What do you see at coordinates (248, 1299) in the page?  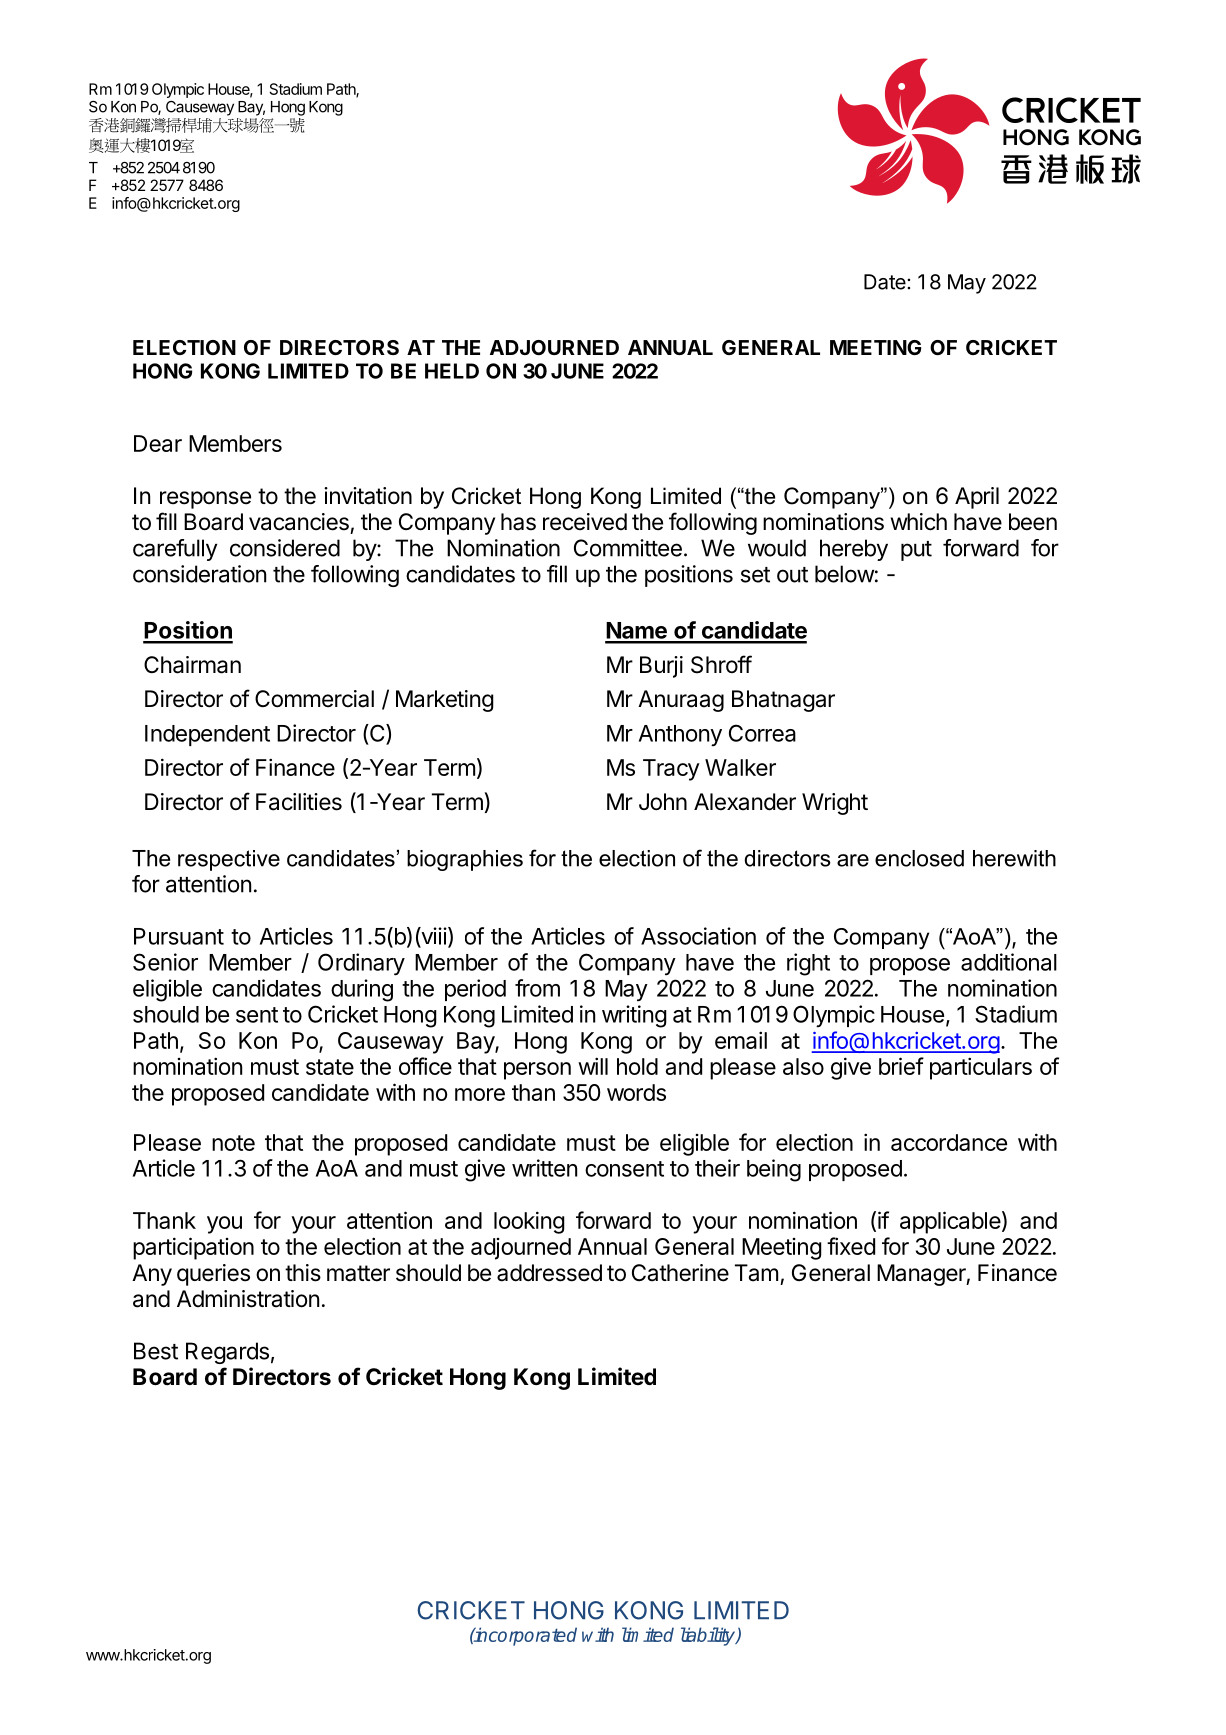 I see `Administration` at bounding box center [248, 1299].
